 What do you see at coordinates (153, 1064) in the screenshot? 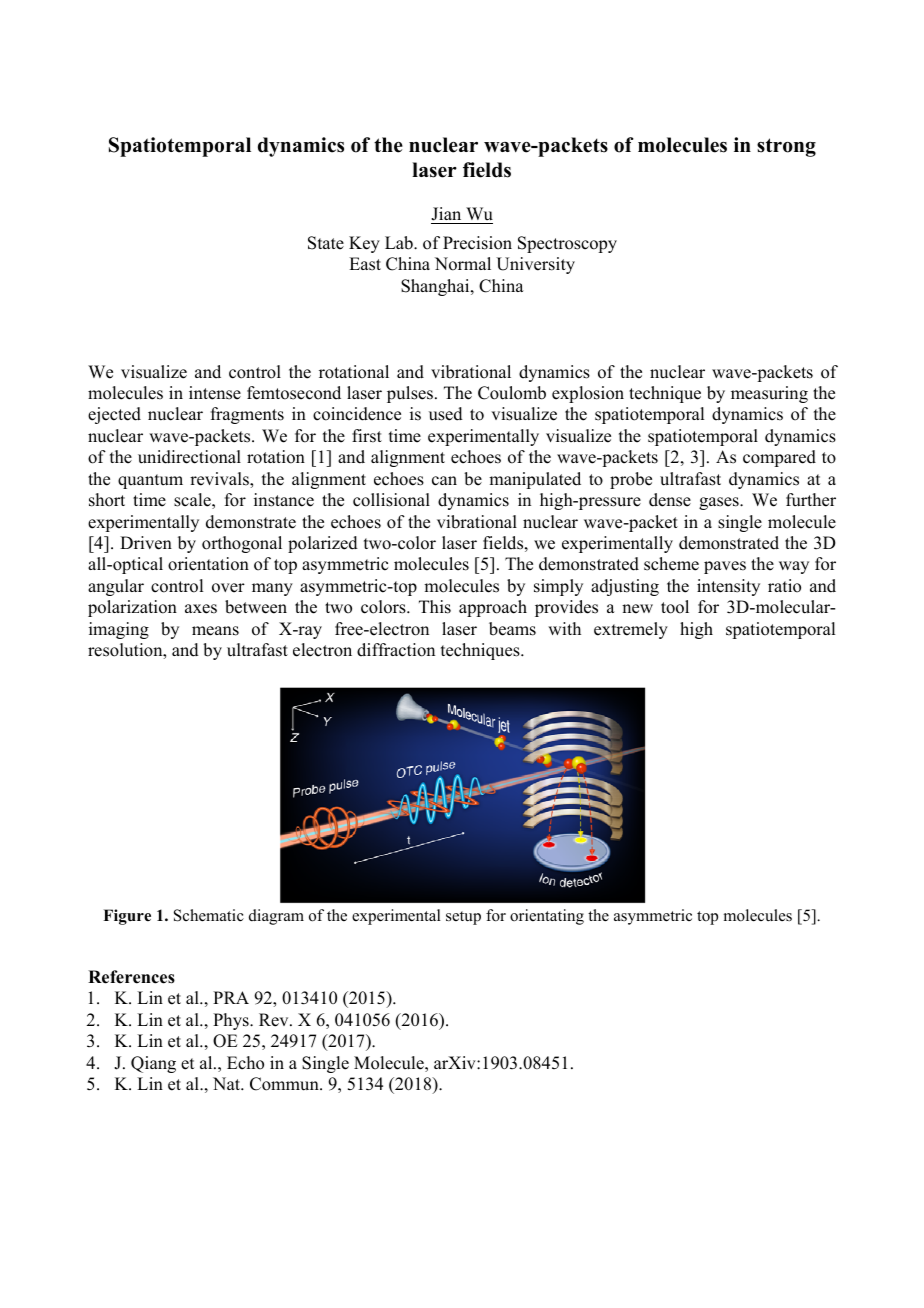
I see `Qiang` at bounding box center [153, 1064].
